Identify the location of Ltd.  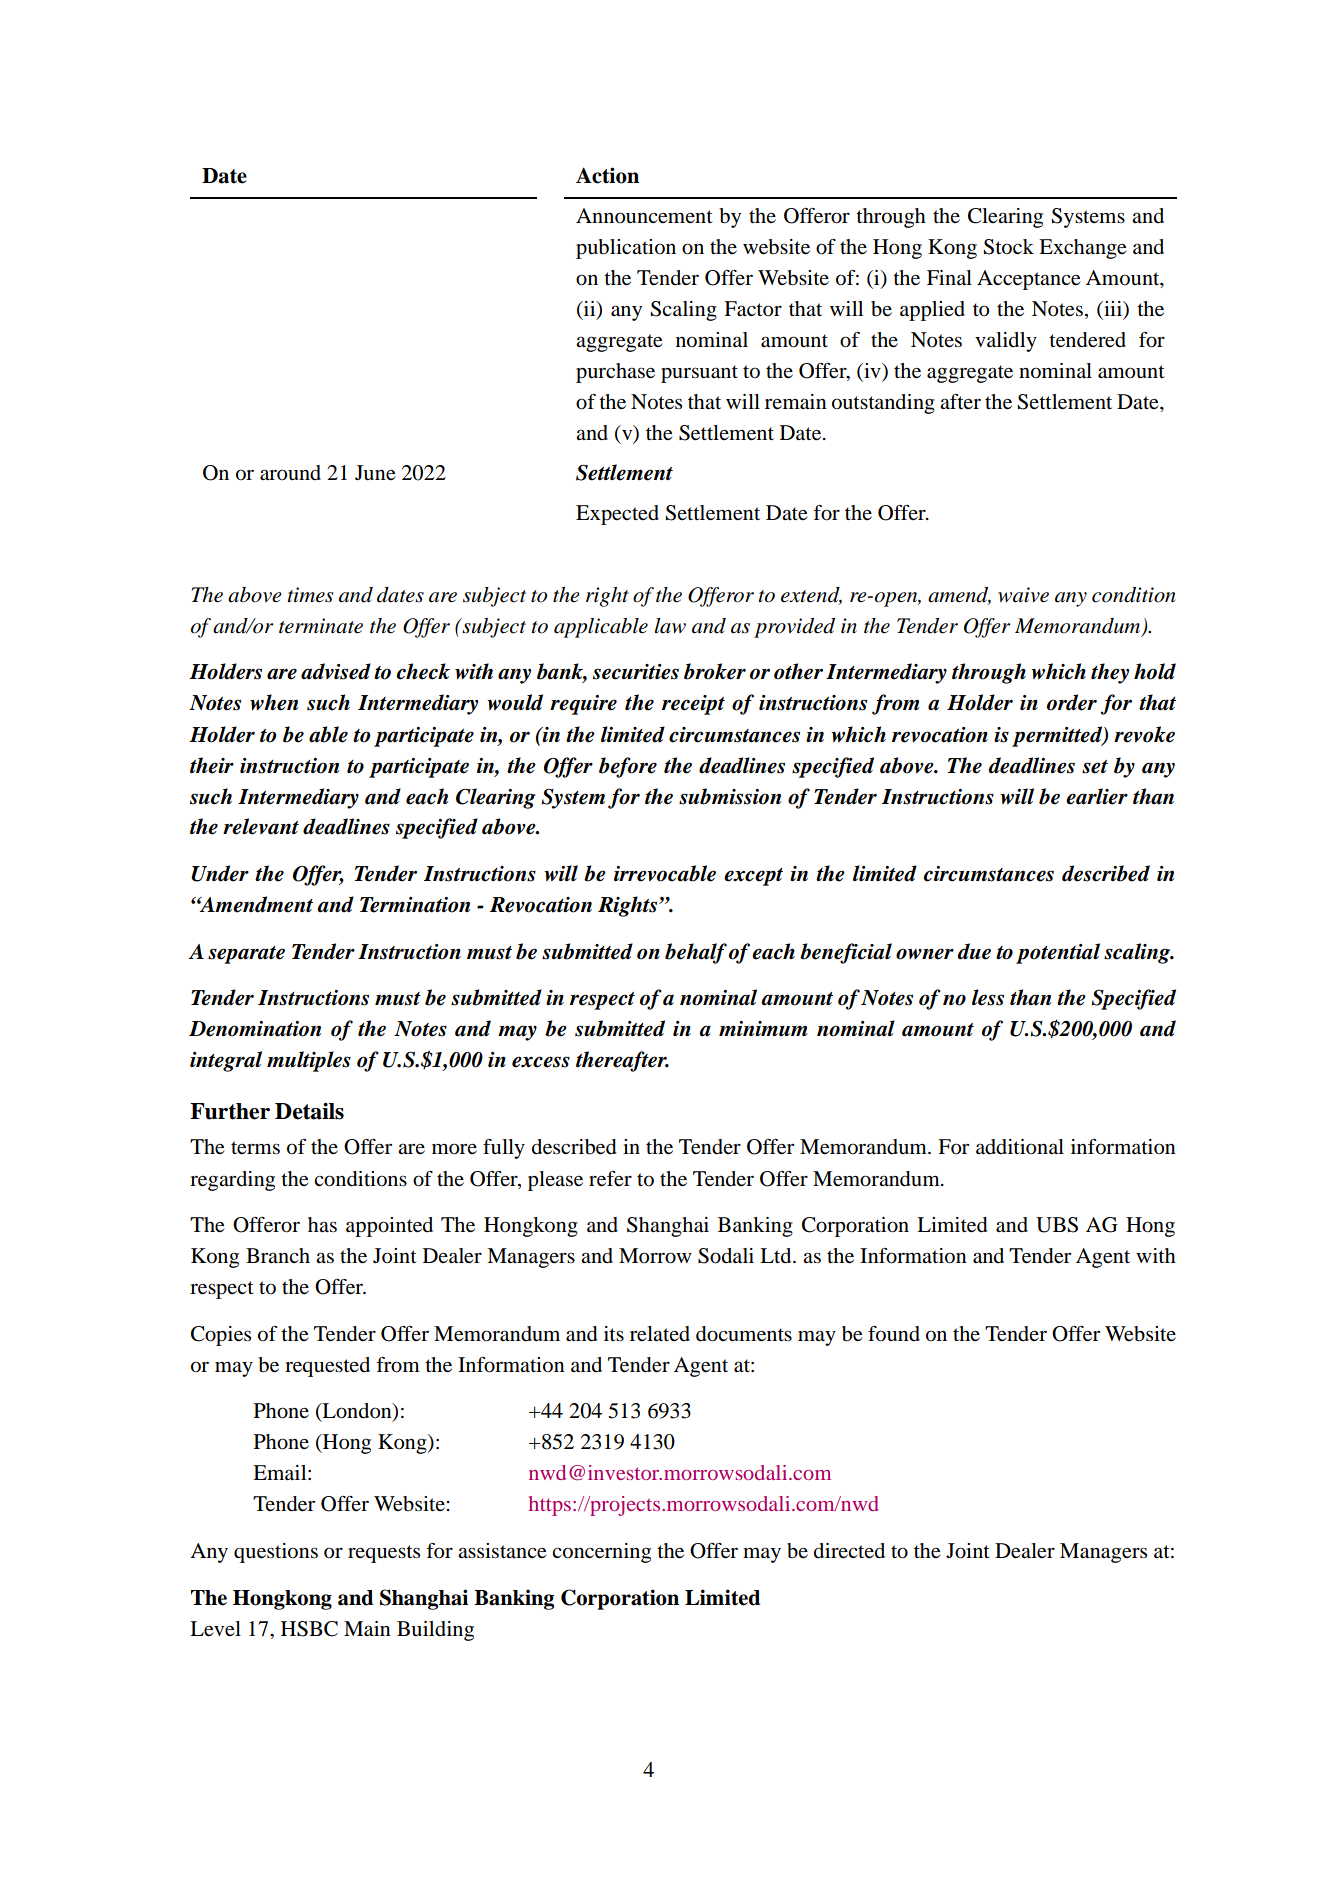
(777, 1255).
